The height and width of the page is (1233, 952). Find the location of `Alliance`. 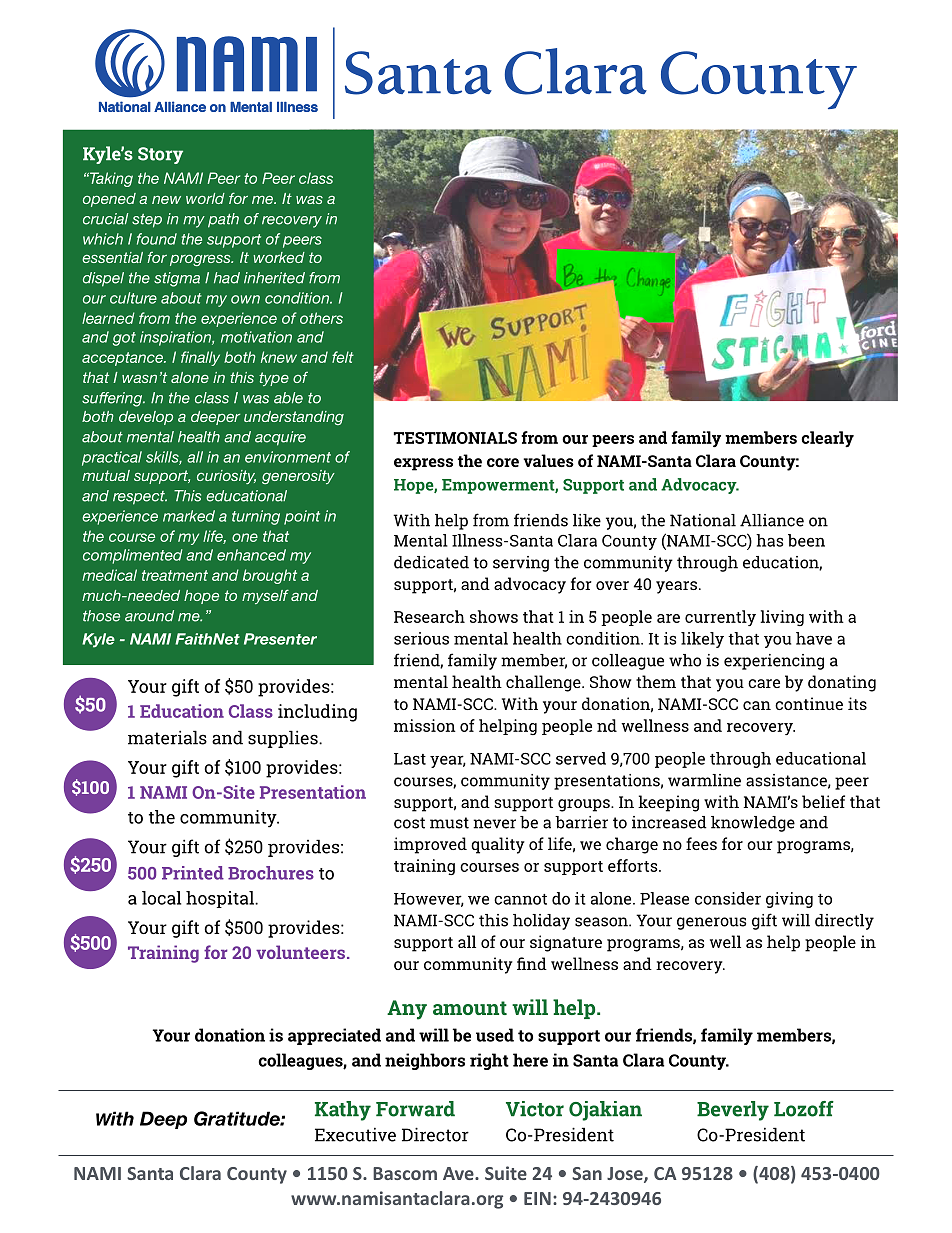

Alliance is located at coordinates (772, 520).
